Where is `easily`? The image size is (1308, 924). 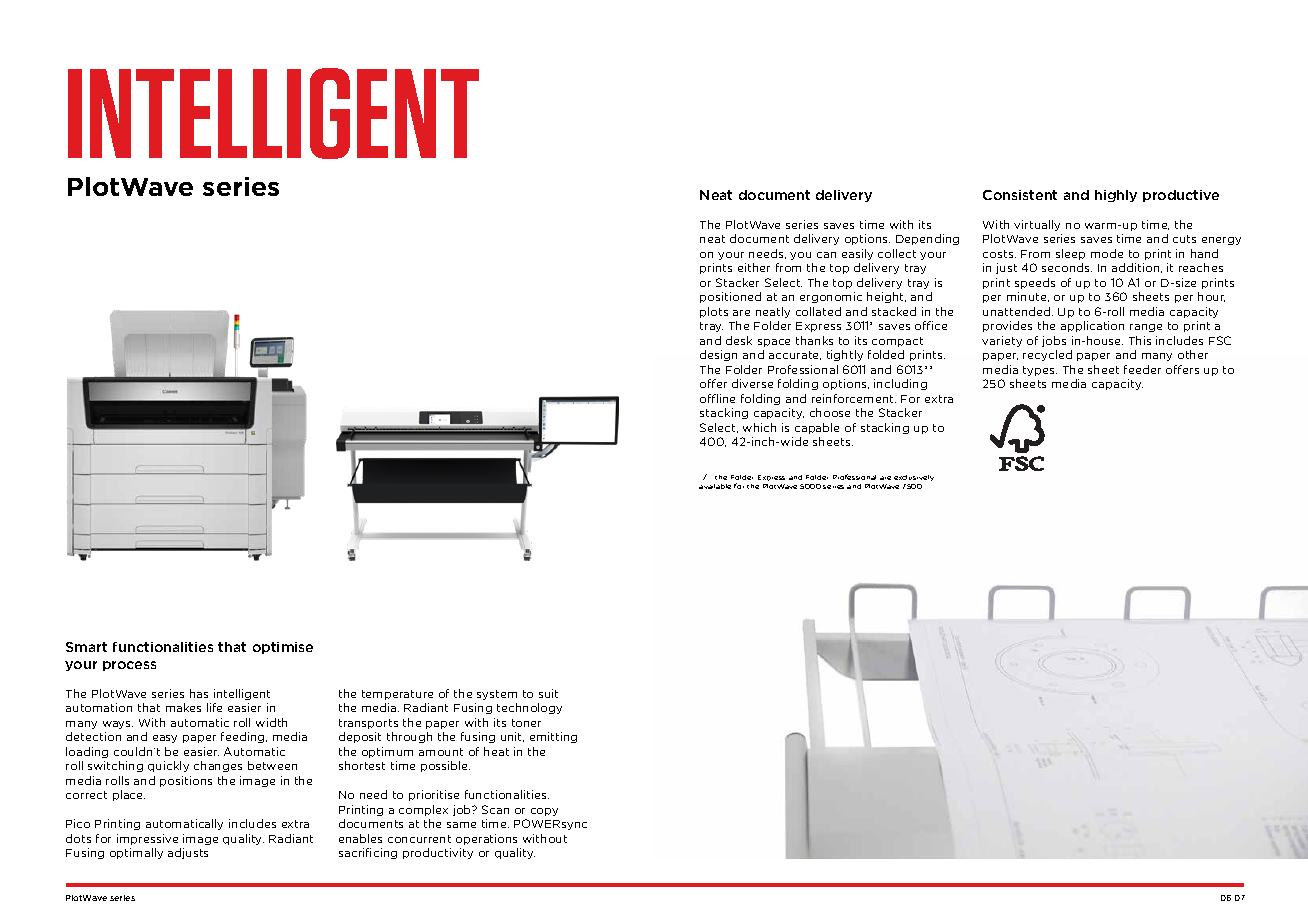 easily is located at coordinates (857, 254).
